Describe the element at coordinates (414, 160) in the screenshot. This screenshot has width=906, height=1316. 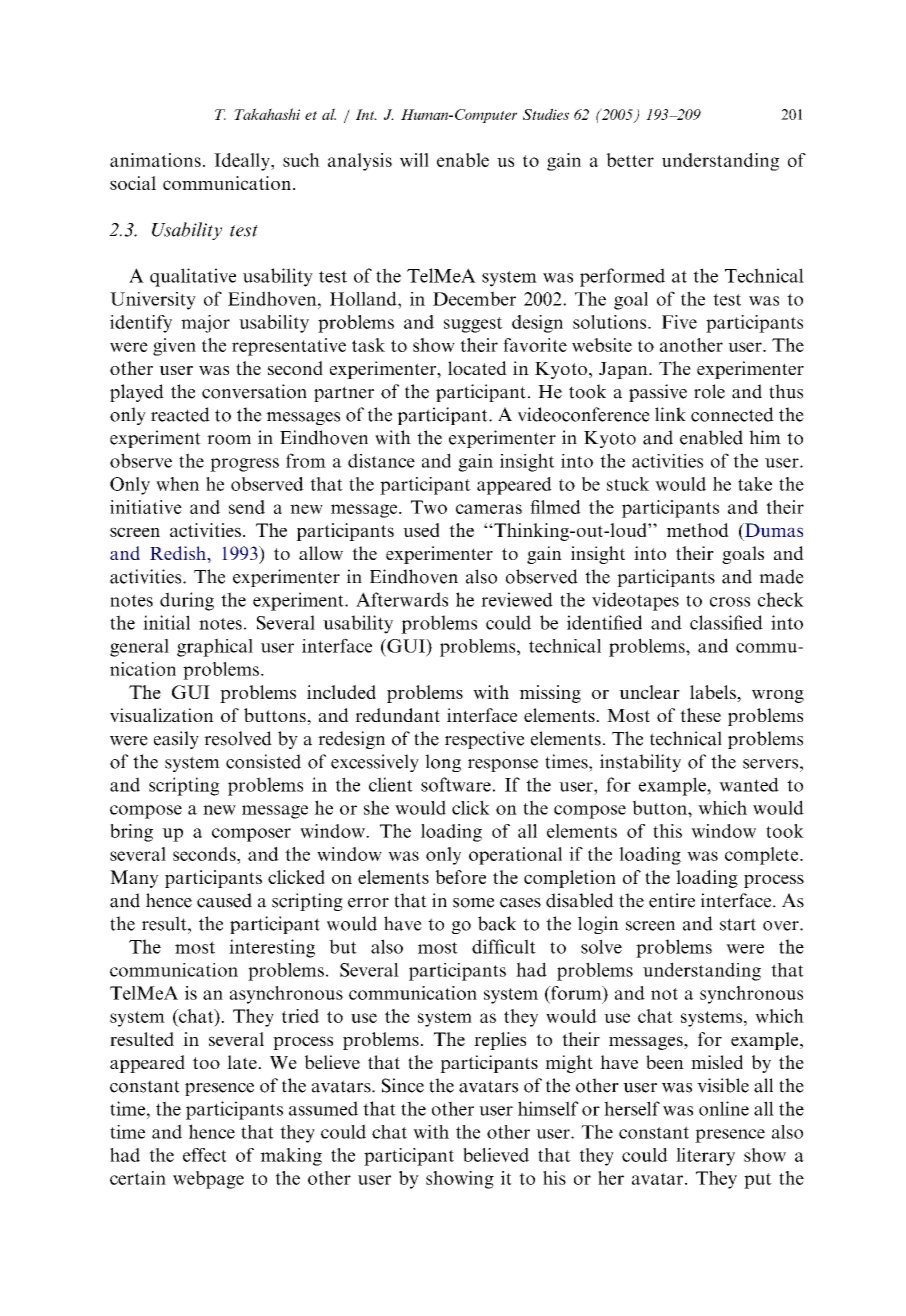
I see `will` at that location.
